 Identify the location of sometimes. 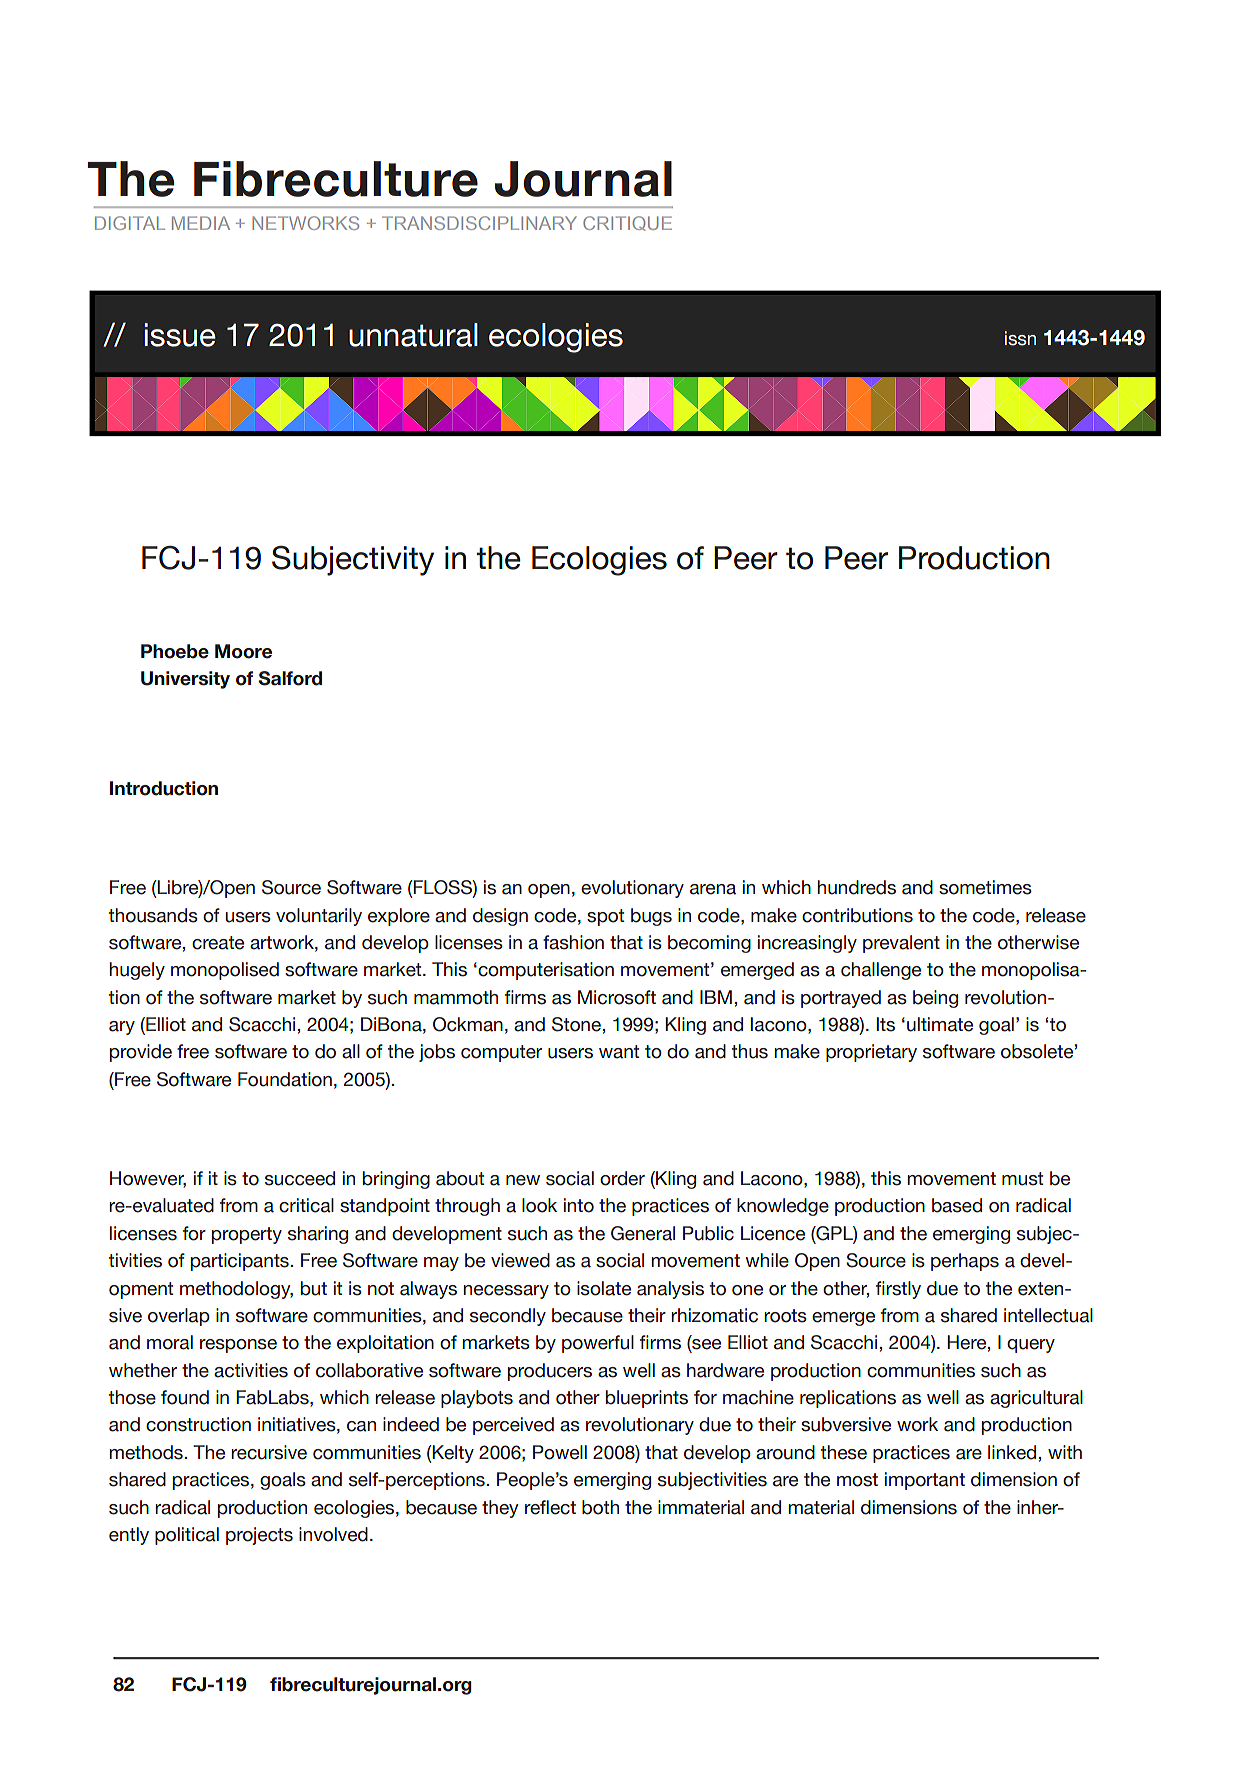
(985, 887).
